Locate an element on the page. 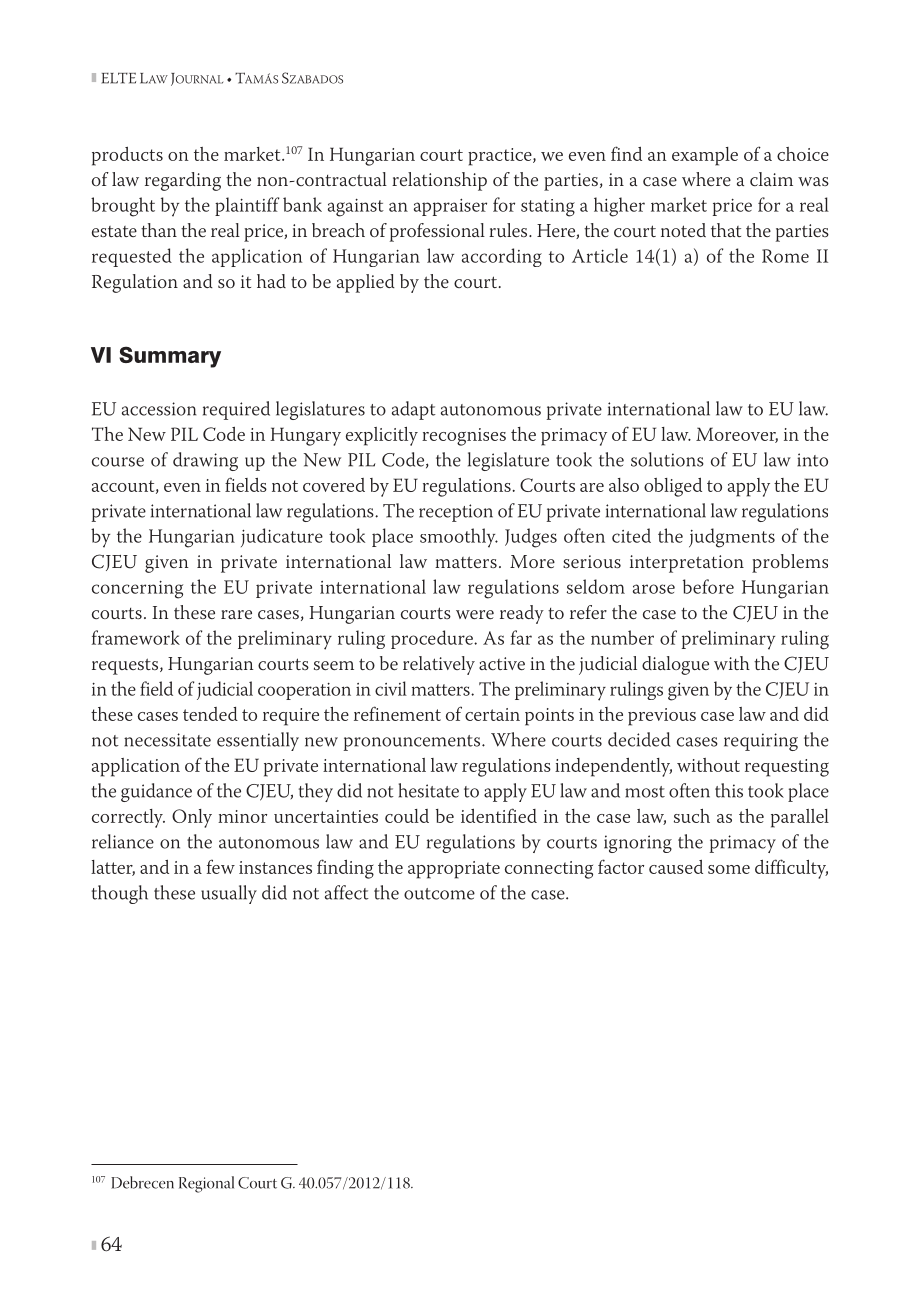  Only is located at coordinates (192, 818).
